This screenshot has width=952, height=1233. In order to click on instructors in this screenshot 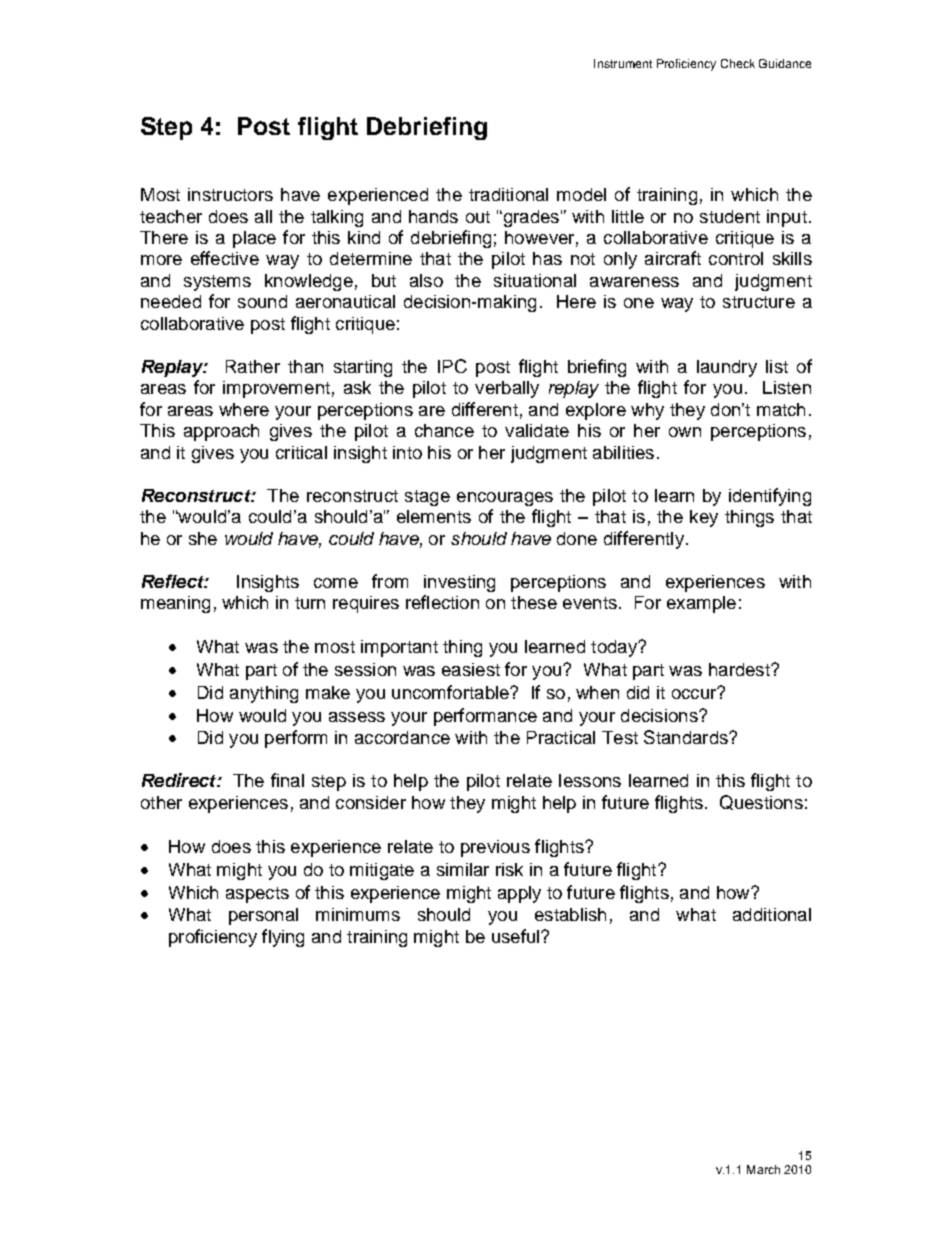, I will do `click(230, 194)`.
